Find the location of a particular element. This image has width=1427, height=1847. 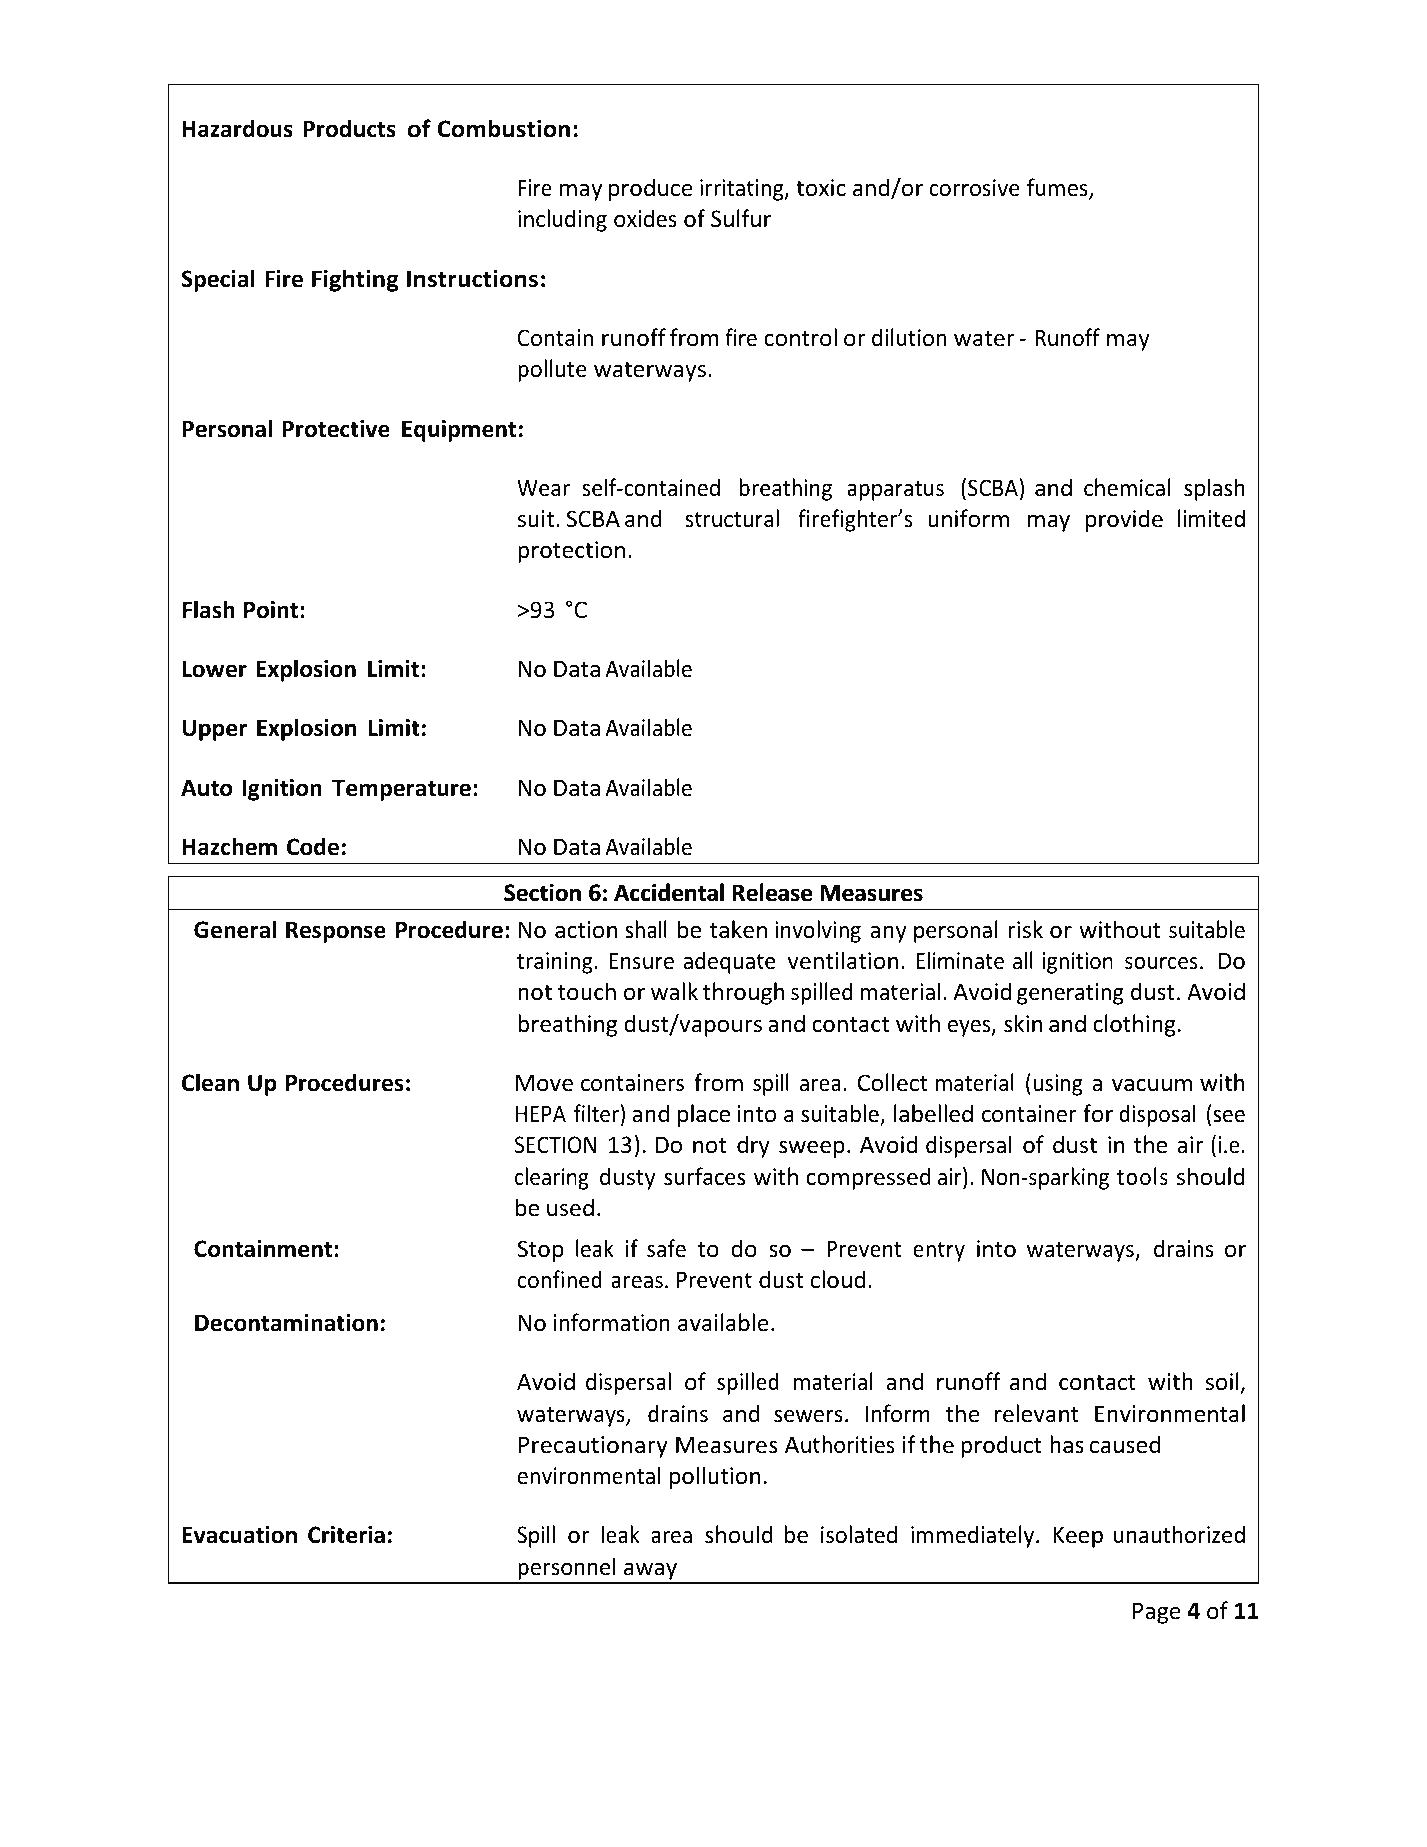

Accidental is located at coordinates (669, 892).
